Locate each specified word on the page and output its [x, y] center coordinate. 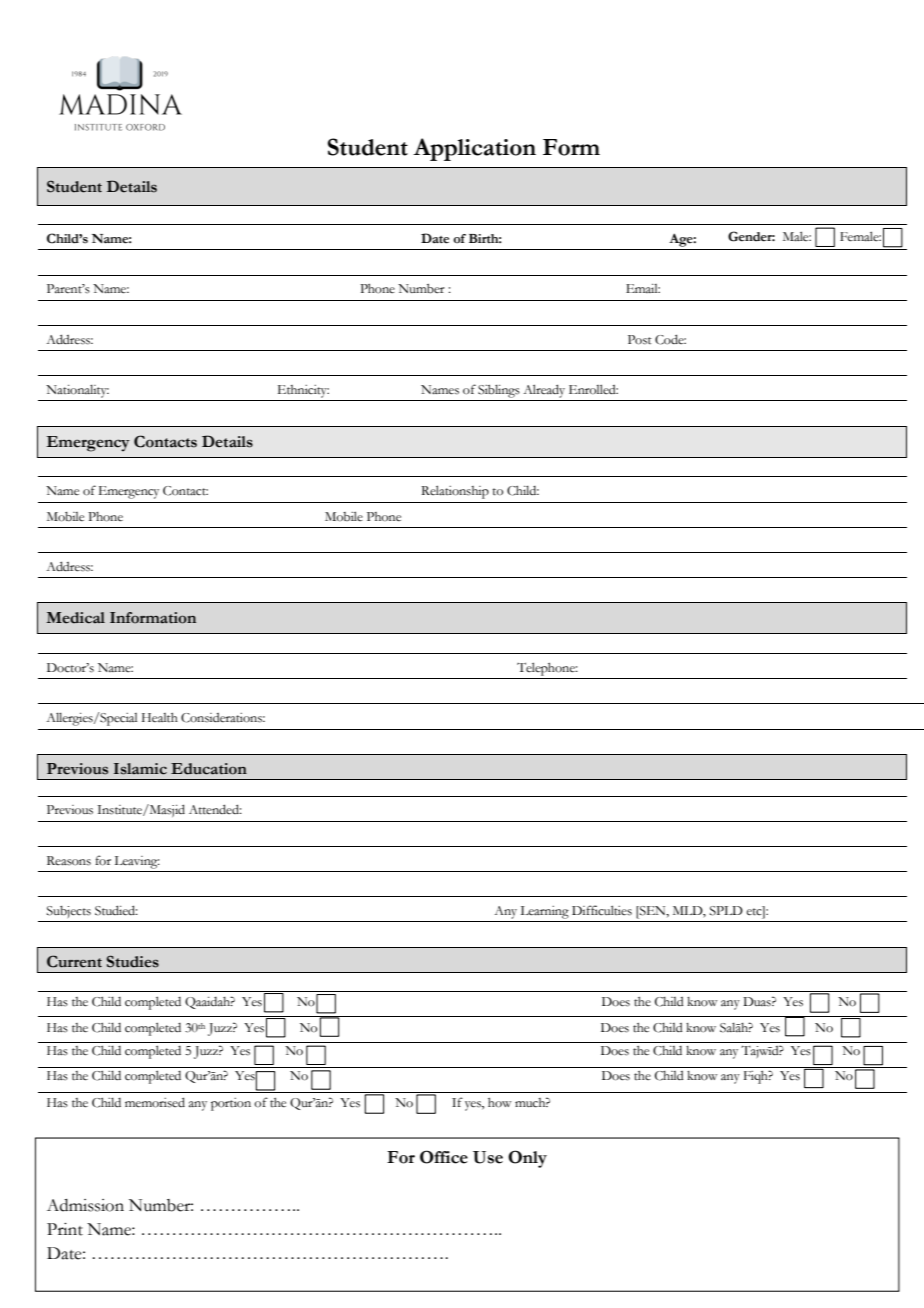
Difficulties [602, 910]
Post [640, 340]
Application [474, 149]
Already [544, 391]
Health [160, 717]
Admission [85, 1205]
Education [209, 769]
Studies [133, 961]
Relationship [455, 492]
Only [527, 1159]
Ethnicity [303, 391]
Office [444, 1157]
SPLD [726, 911]
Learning [545, 912]
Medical [76, 618]
